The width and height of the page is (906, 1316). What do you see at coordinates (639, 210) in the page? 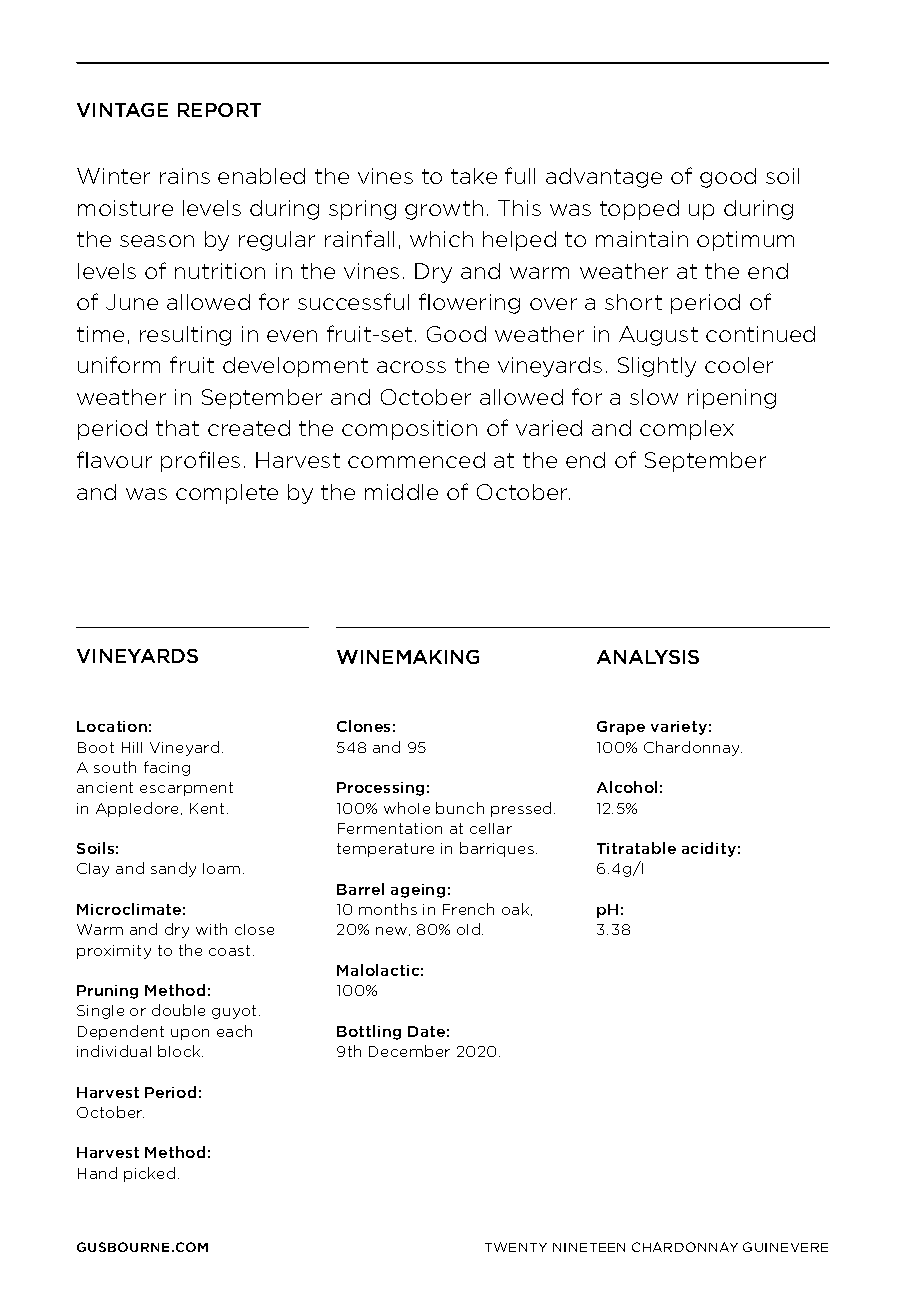
I see `topped` at bounding box center [639, 210].
